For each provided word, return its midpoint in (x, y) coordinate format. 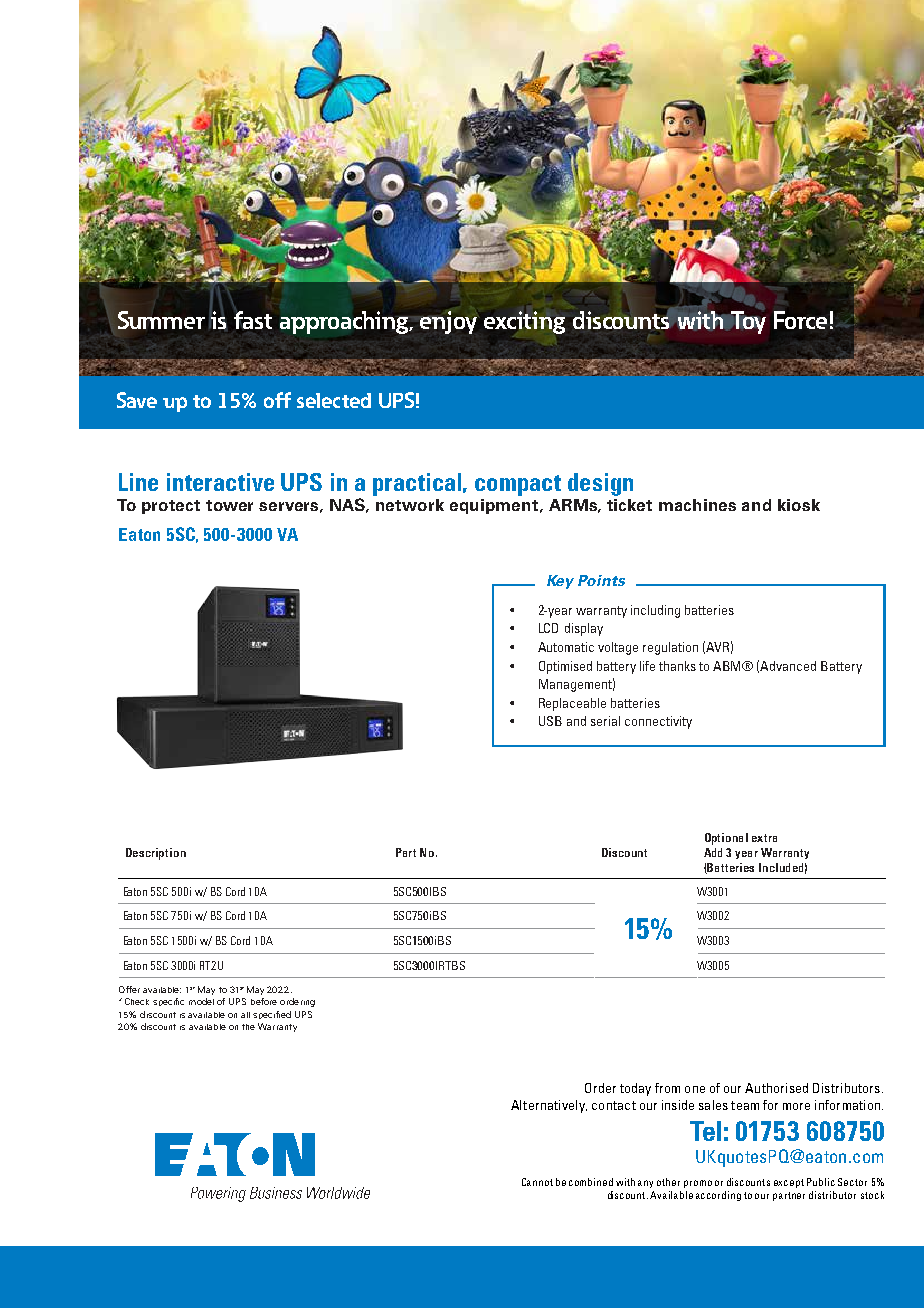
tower (229, 505)
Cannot (537, 1182)
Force (800, 320)
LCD (548, 628)
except (789, 1183)
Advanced (788, 666)
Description (156, 854)
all (245, 1015)
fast (253, 320)
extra (764, 838)
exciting (524, 322)
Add (713, 852)
